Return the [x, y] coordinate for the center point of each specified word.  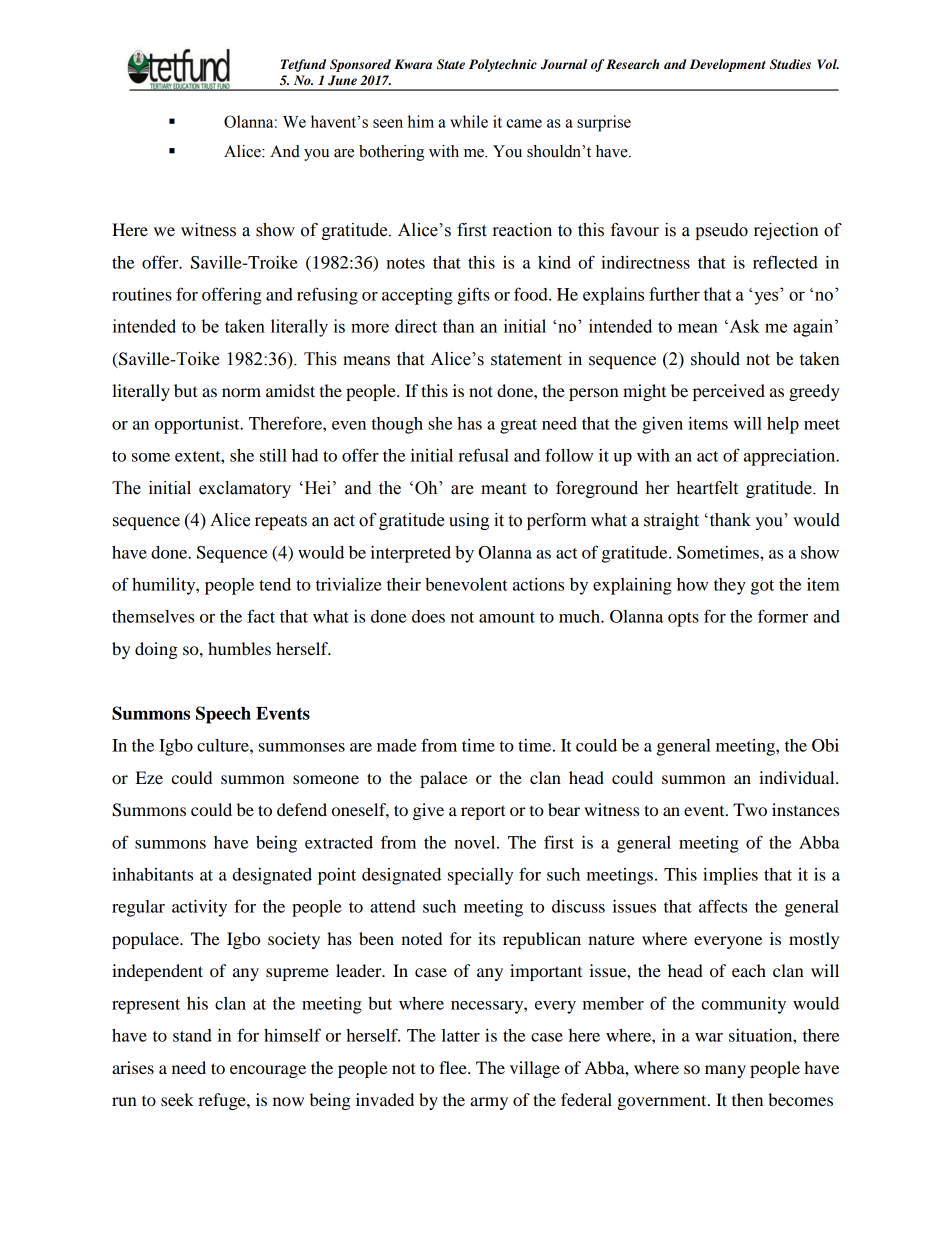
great [518, 426]
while [469, 121]
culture [224, 745]
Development [728, 65]
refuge [223, 1101]
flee [454, 1067]
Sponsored [360, 65]
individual [798, 777]
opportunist [198, 425]
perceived [729, 392]
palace [444, 779]
